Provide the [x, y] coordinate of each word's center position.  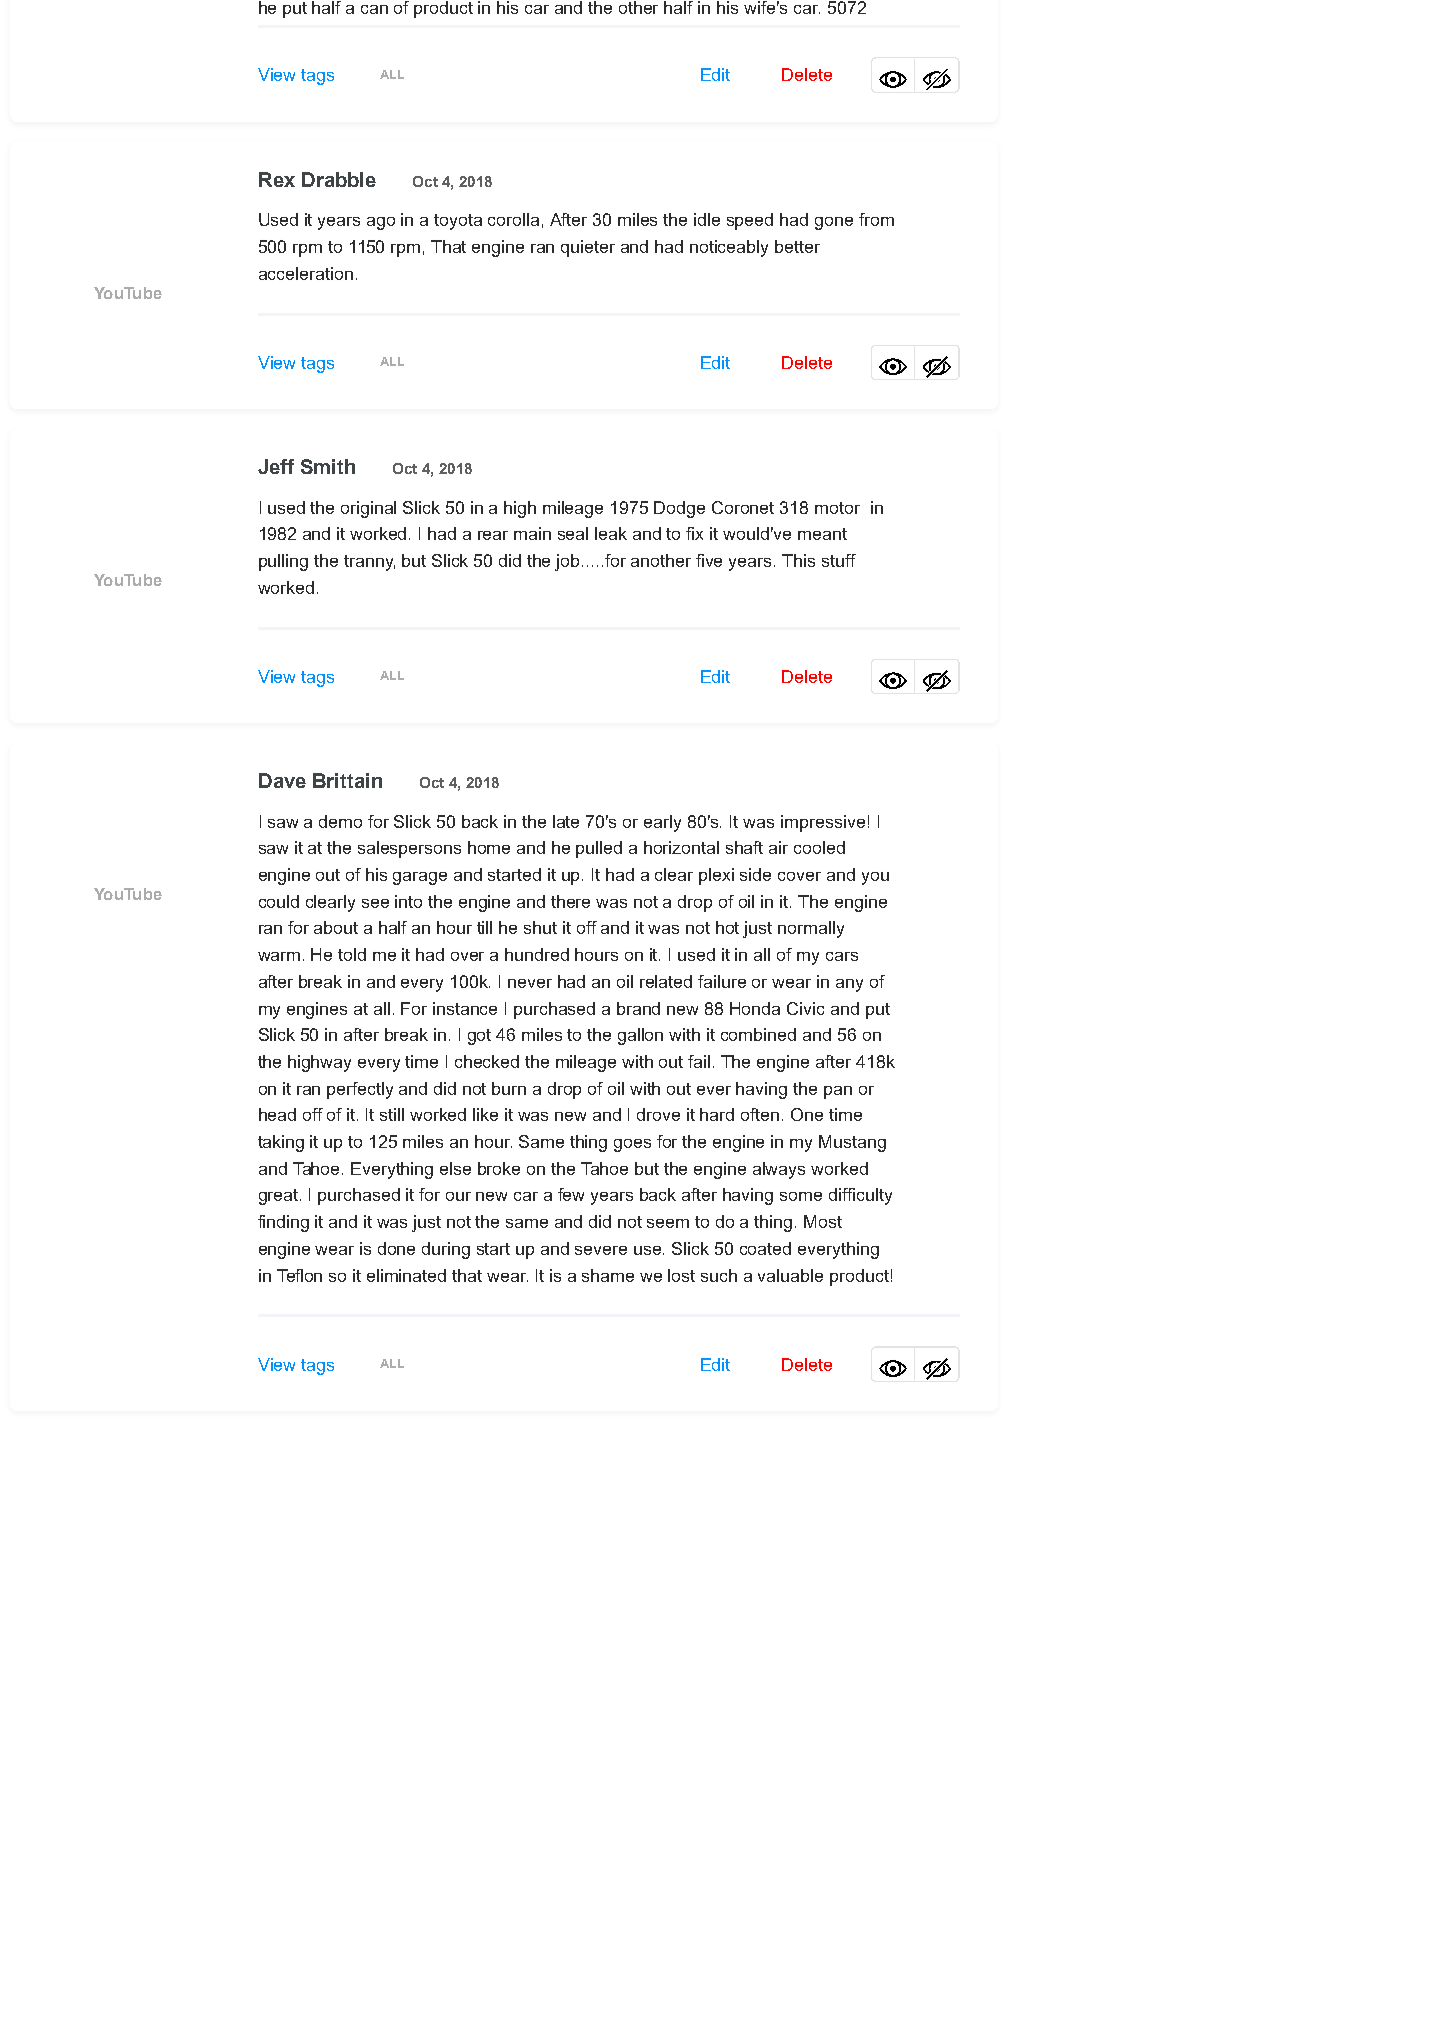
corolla [513, 219]
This [798, 560]
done [396, 1248]
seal [573, 533]
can [374, 9]
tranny [369, 563]
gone [834, 223]
